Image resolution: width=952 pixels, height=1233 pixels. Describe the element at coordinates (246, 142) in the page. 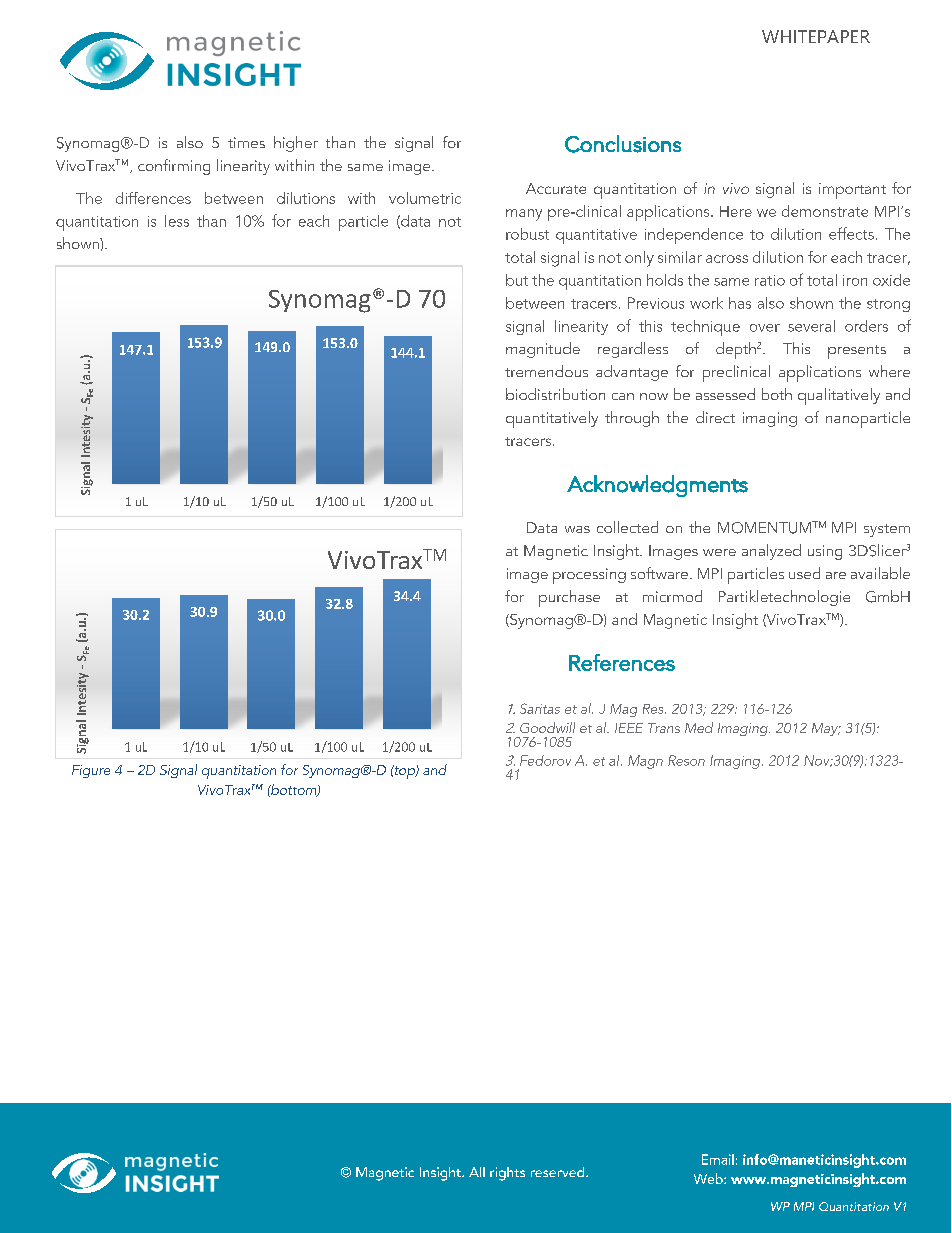

I see `times` at that location.
